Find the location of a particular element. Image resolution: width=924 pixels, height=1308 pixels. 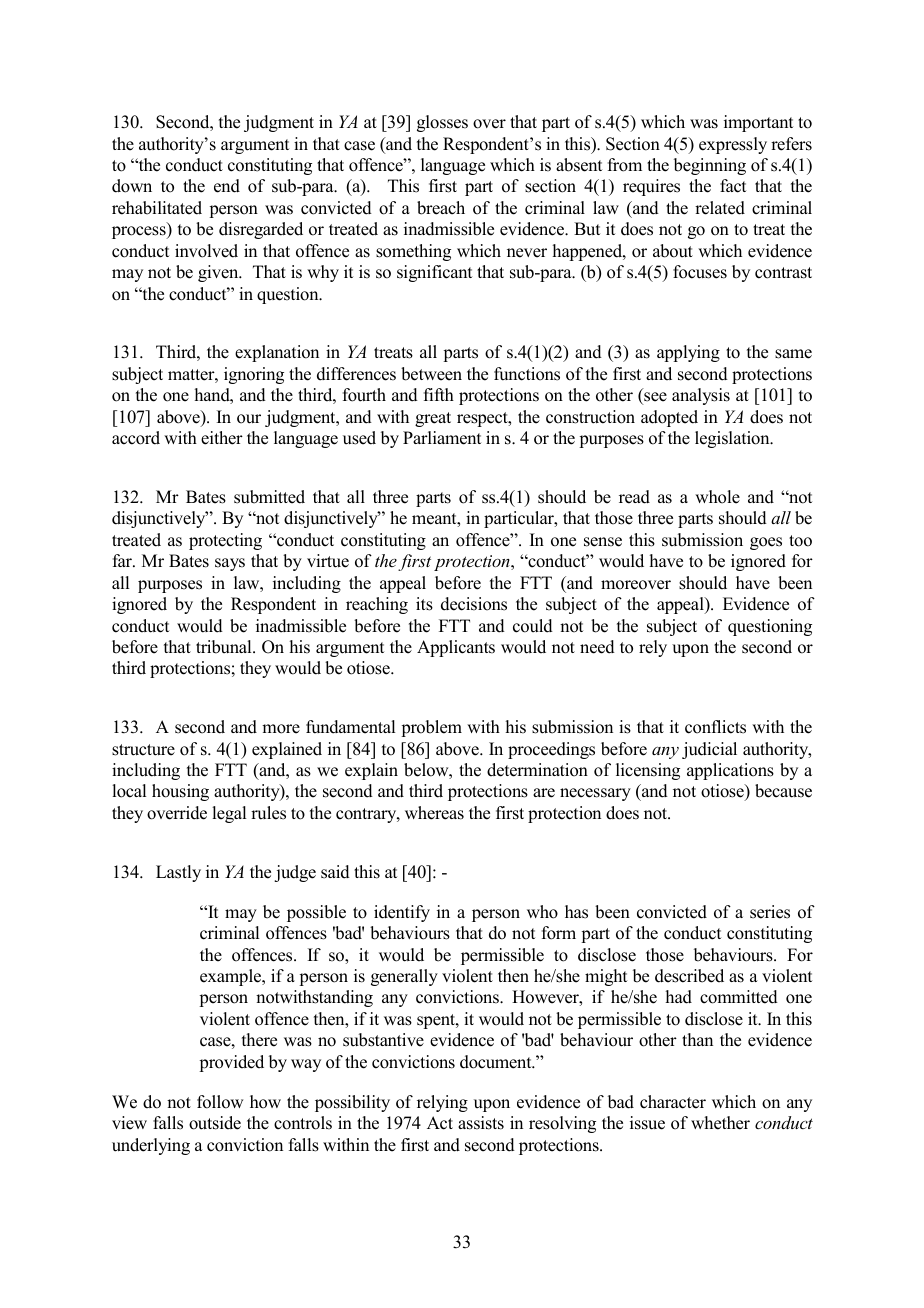

ignoring is located at coordinates (254, 375).
